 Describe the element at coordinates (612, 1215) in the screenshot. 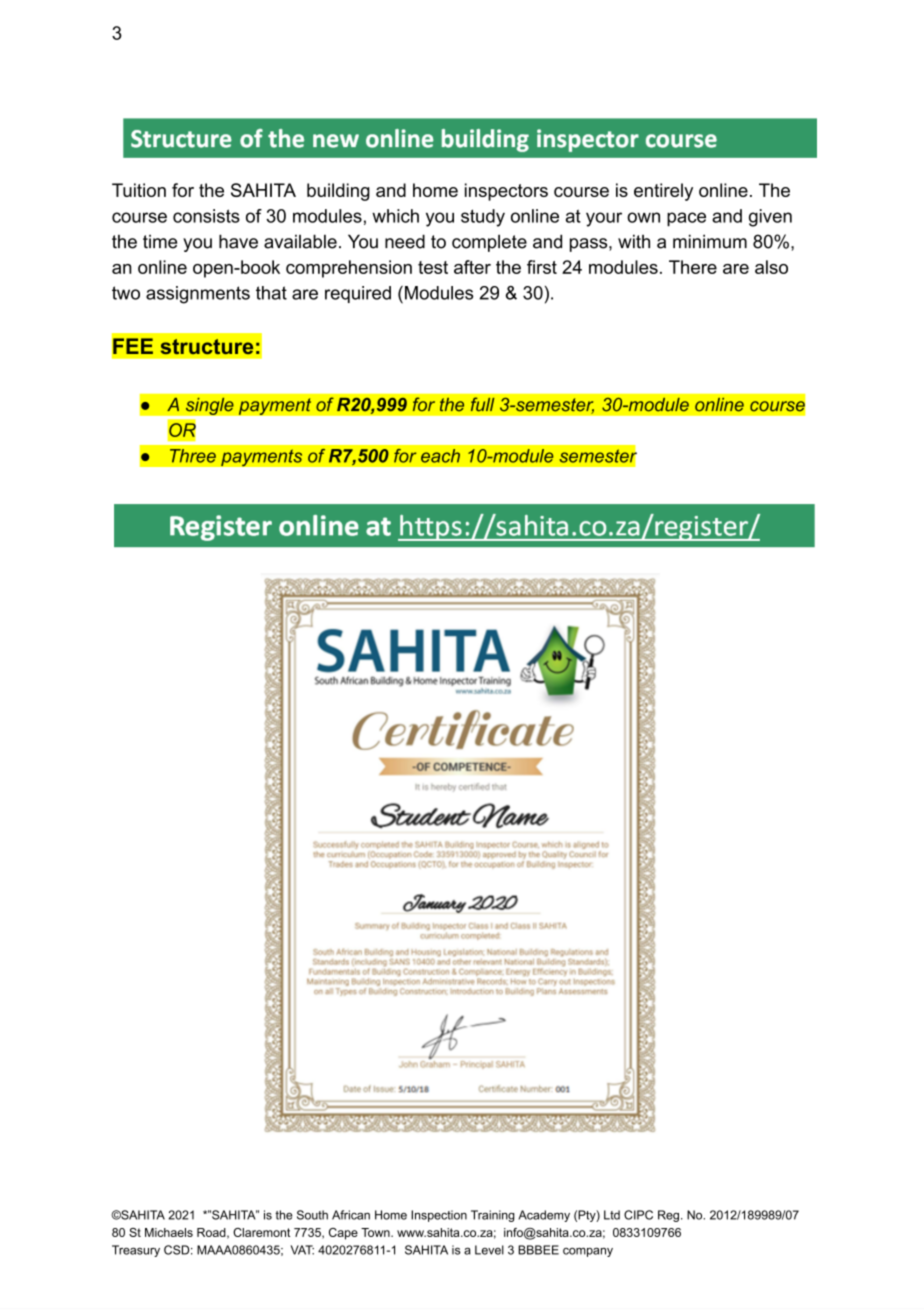

I see `Ltd` at that location.
